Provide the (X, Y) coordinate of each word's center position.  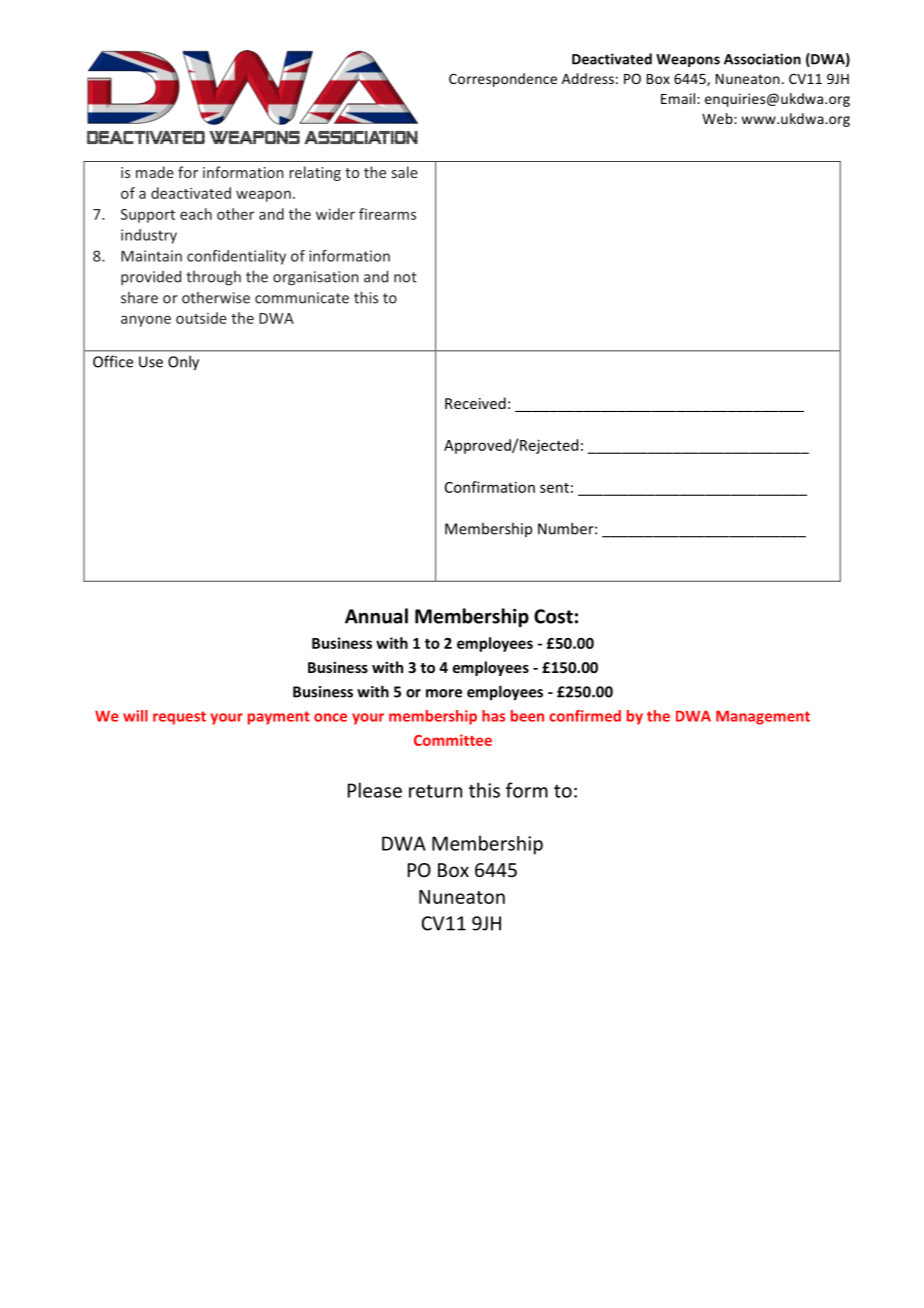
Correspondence (503, 80)
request (179, 718)
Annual (376, 616)
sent (554, 488)
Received (475, 403)
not (405, 277)
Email (679, 98)
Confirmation (490, 487)
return (435, 791)
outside (201, 318)
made (155, 172)
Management (763, 718)
